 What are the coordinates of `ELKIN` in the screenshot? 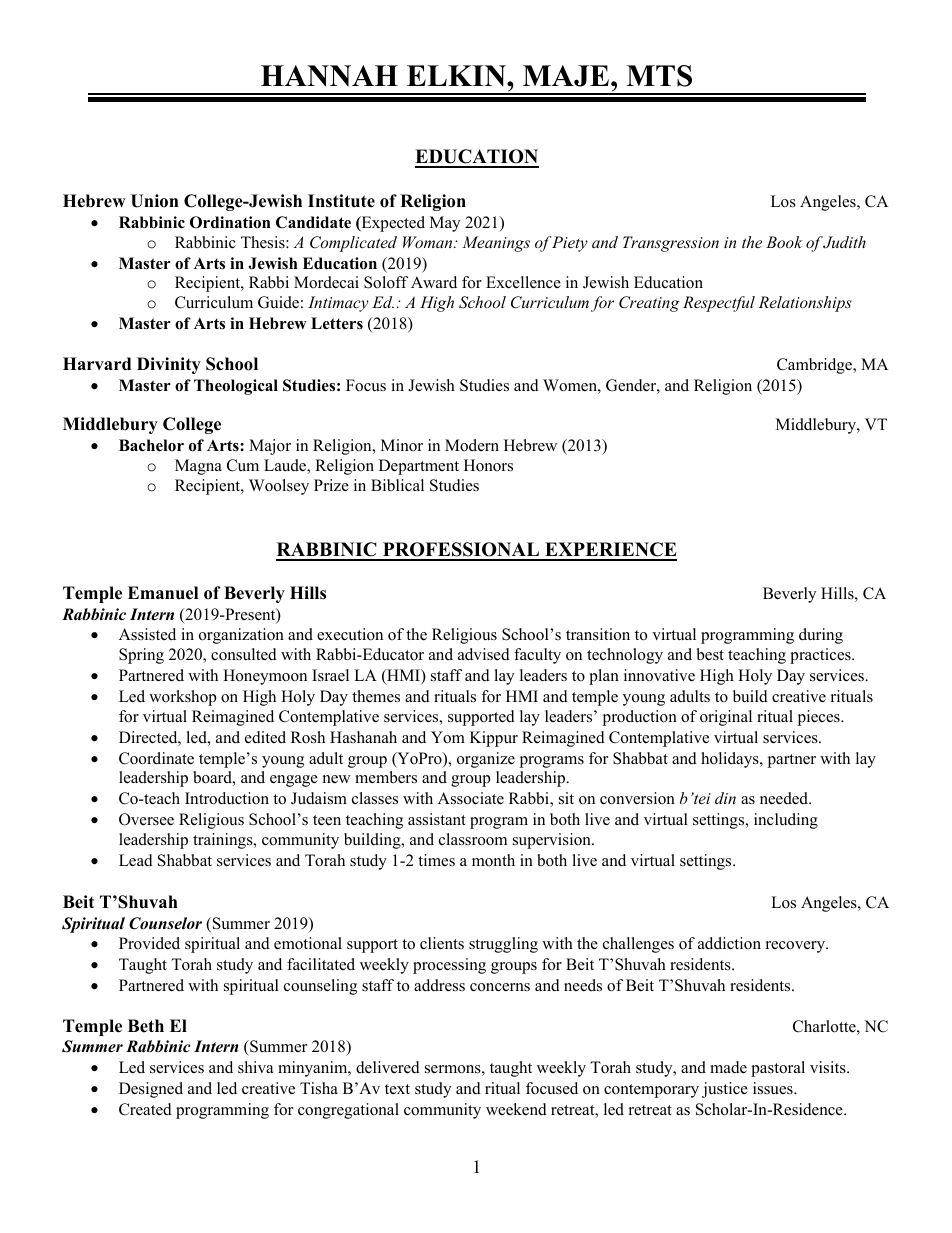 It's located at (457, 76).
